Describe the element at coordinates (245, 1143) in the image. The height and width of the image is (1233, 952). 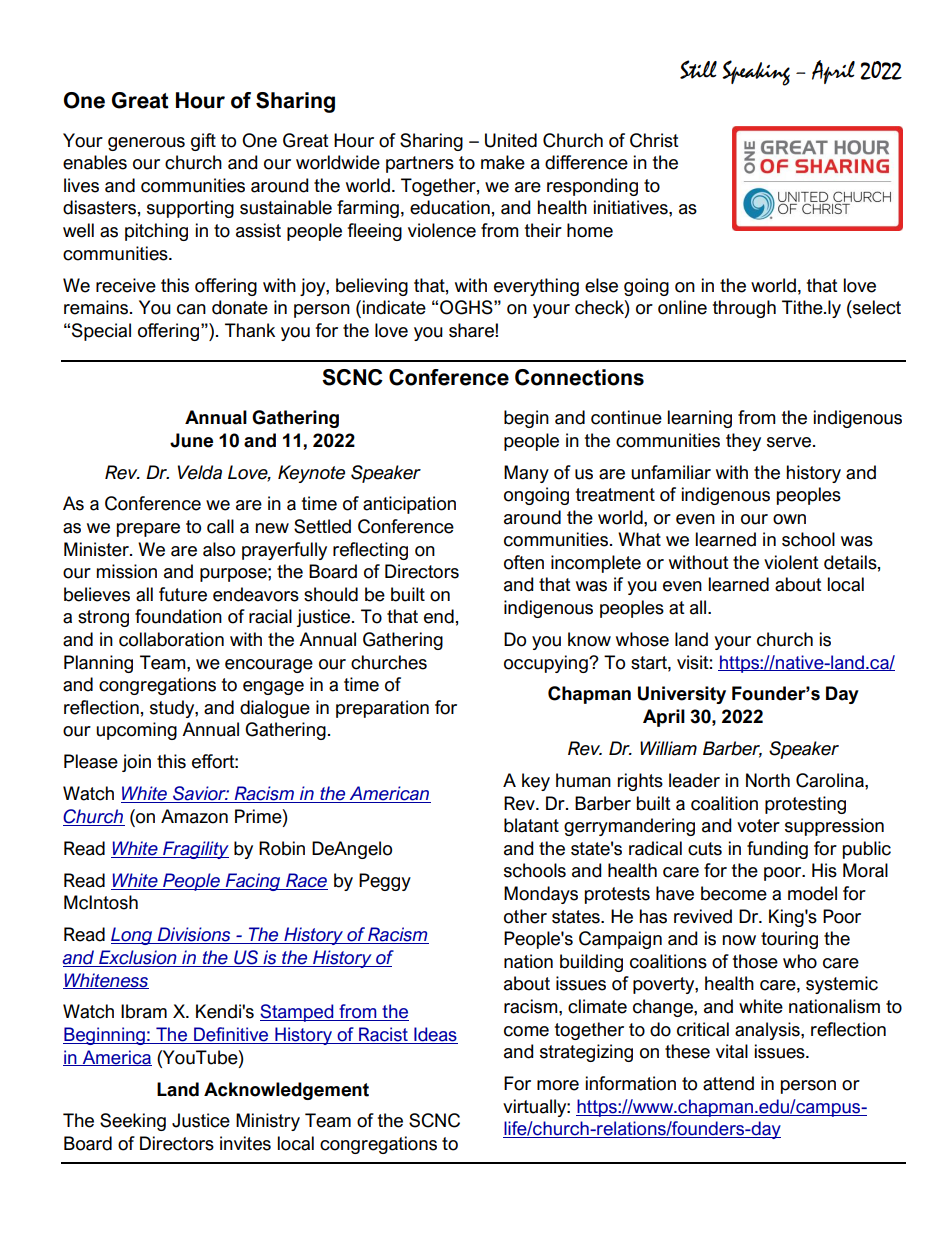
I see `invites` at that location.
